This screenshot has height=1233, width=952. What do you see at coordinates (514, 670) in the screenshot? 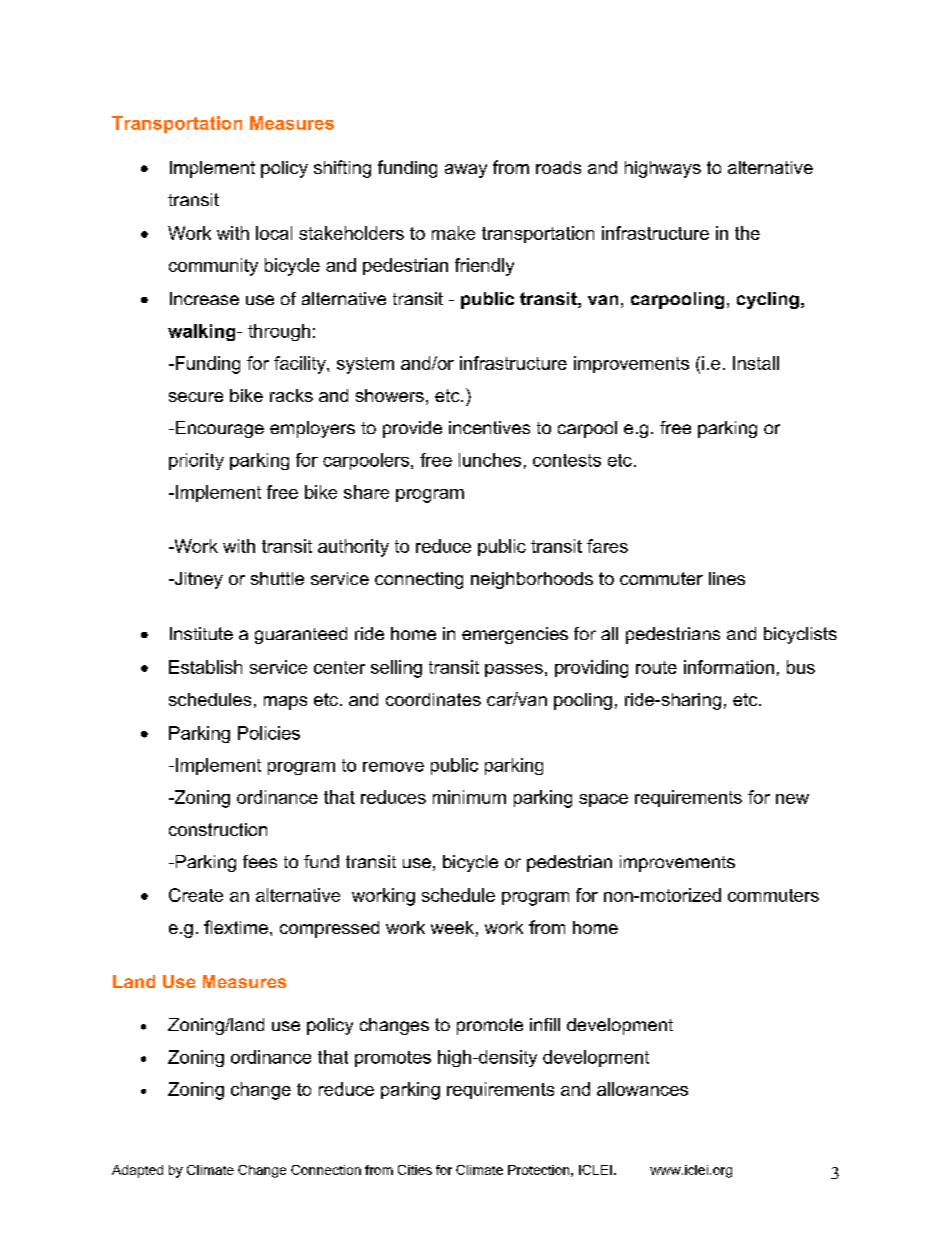
I see `passes` at bounding box center [514, 670].
